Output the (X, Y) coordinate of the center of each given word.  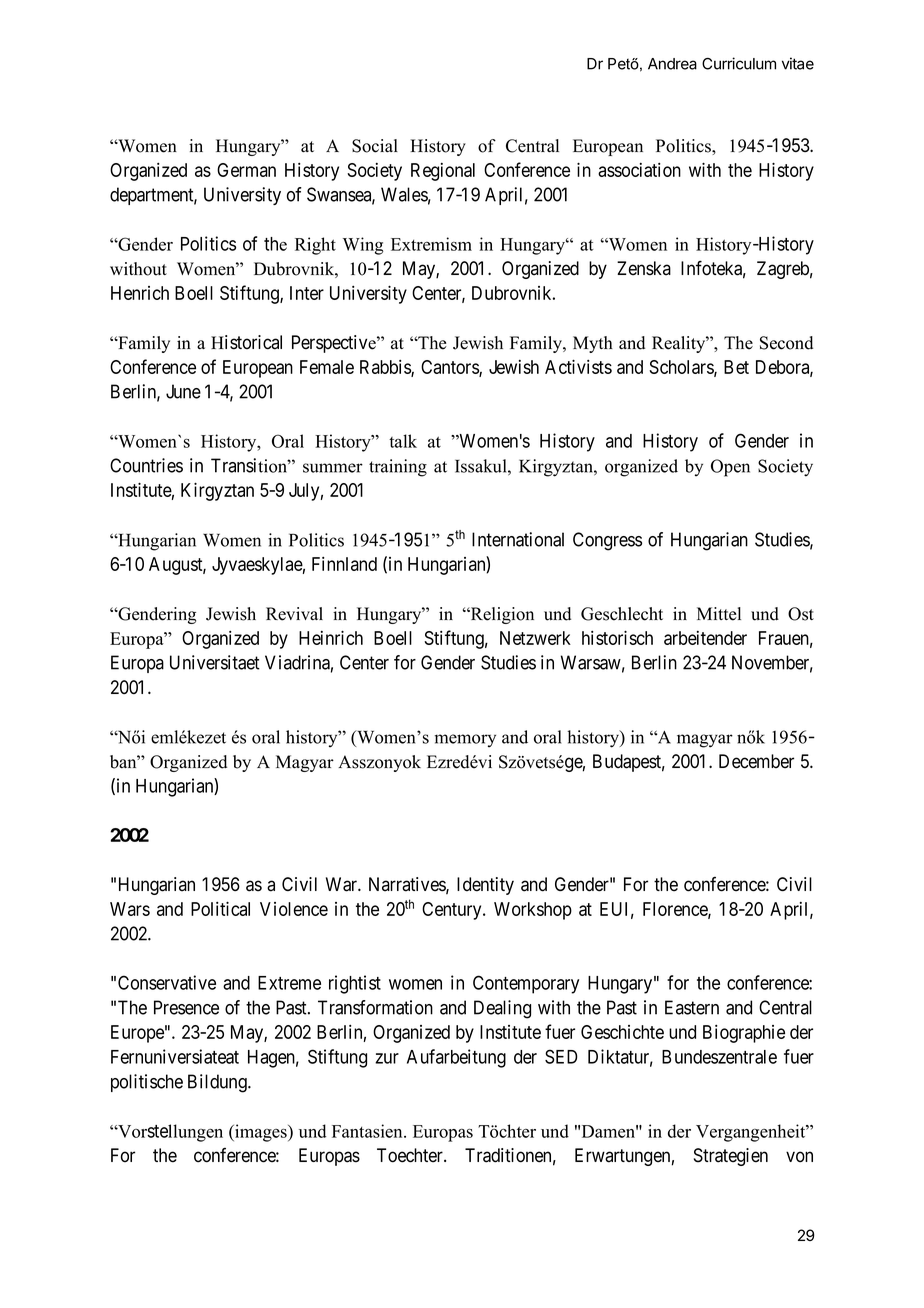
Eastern (692, 1007)
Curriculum (739, 63)
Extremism (431, 244)
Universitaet (215, 662)
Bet (736, 367)
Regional (443, 172)
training (398, 468)
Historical (246, 342)
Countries (146, 465)
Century (453, 911)
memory (465, 741)
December (756, 761)
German (246, 170)
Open (730, 468)
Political (220, 908)
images (261, 1133)
